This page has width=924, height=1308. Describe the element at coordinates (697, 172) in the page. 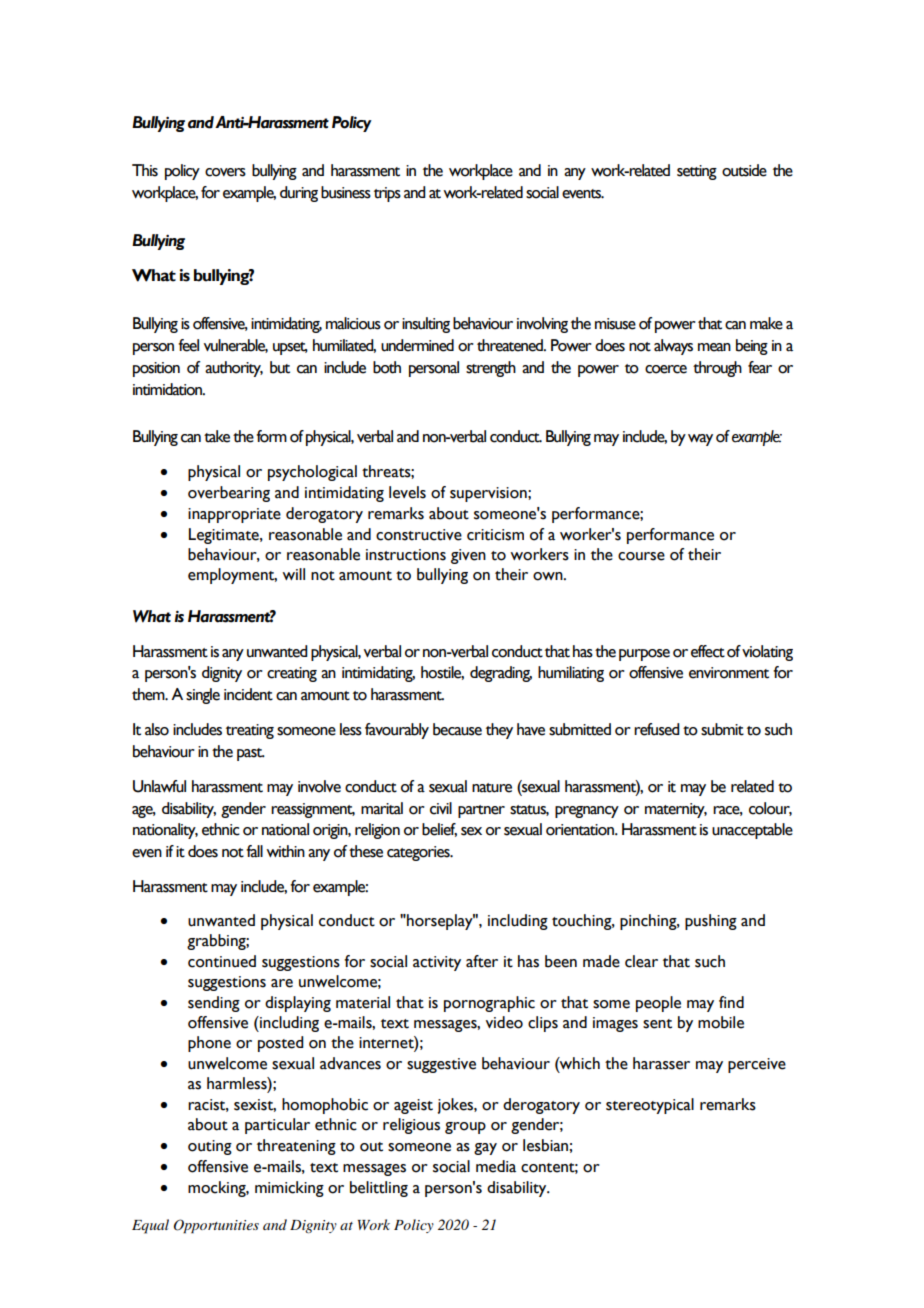

I see `setting` at that location.
